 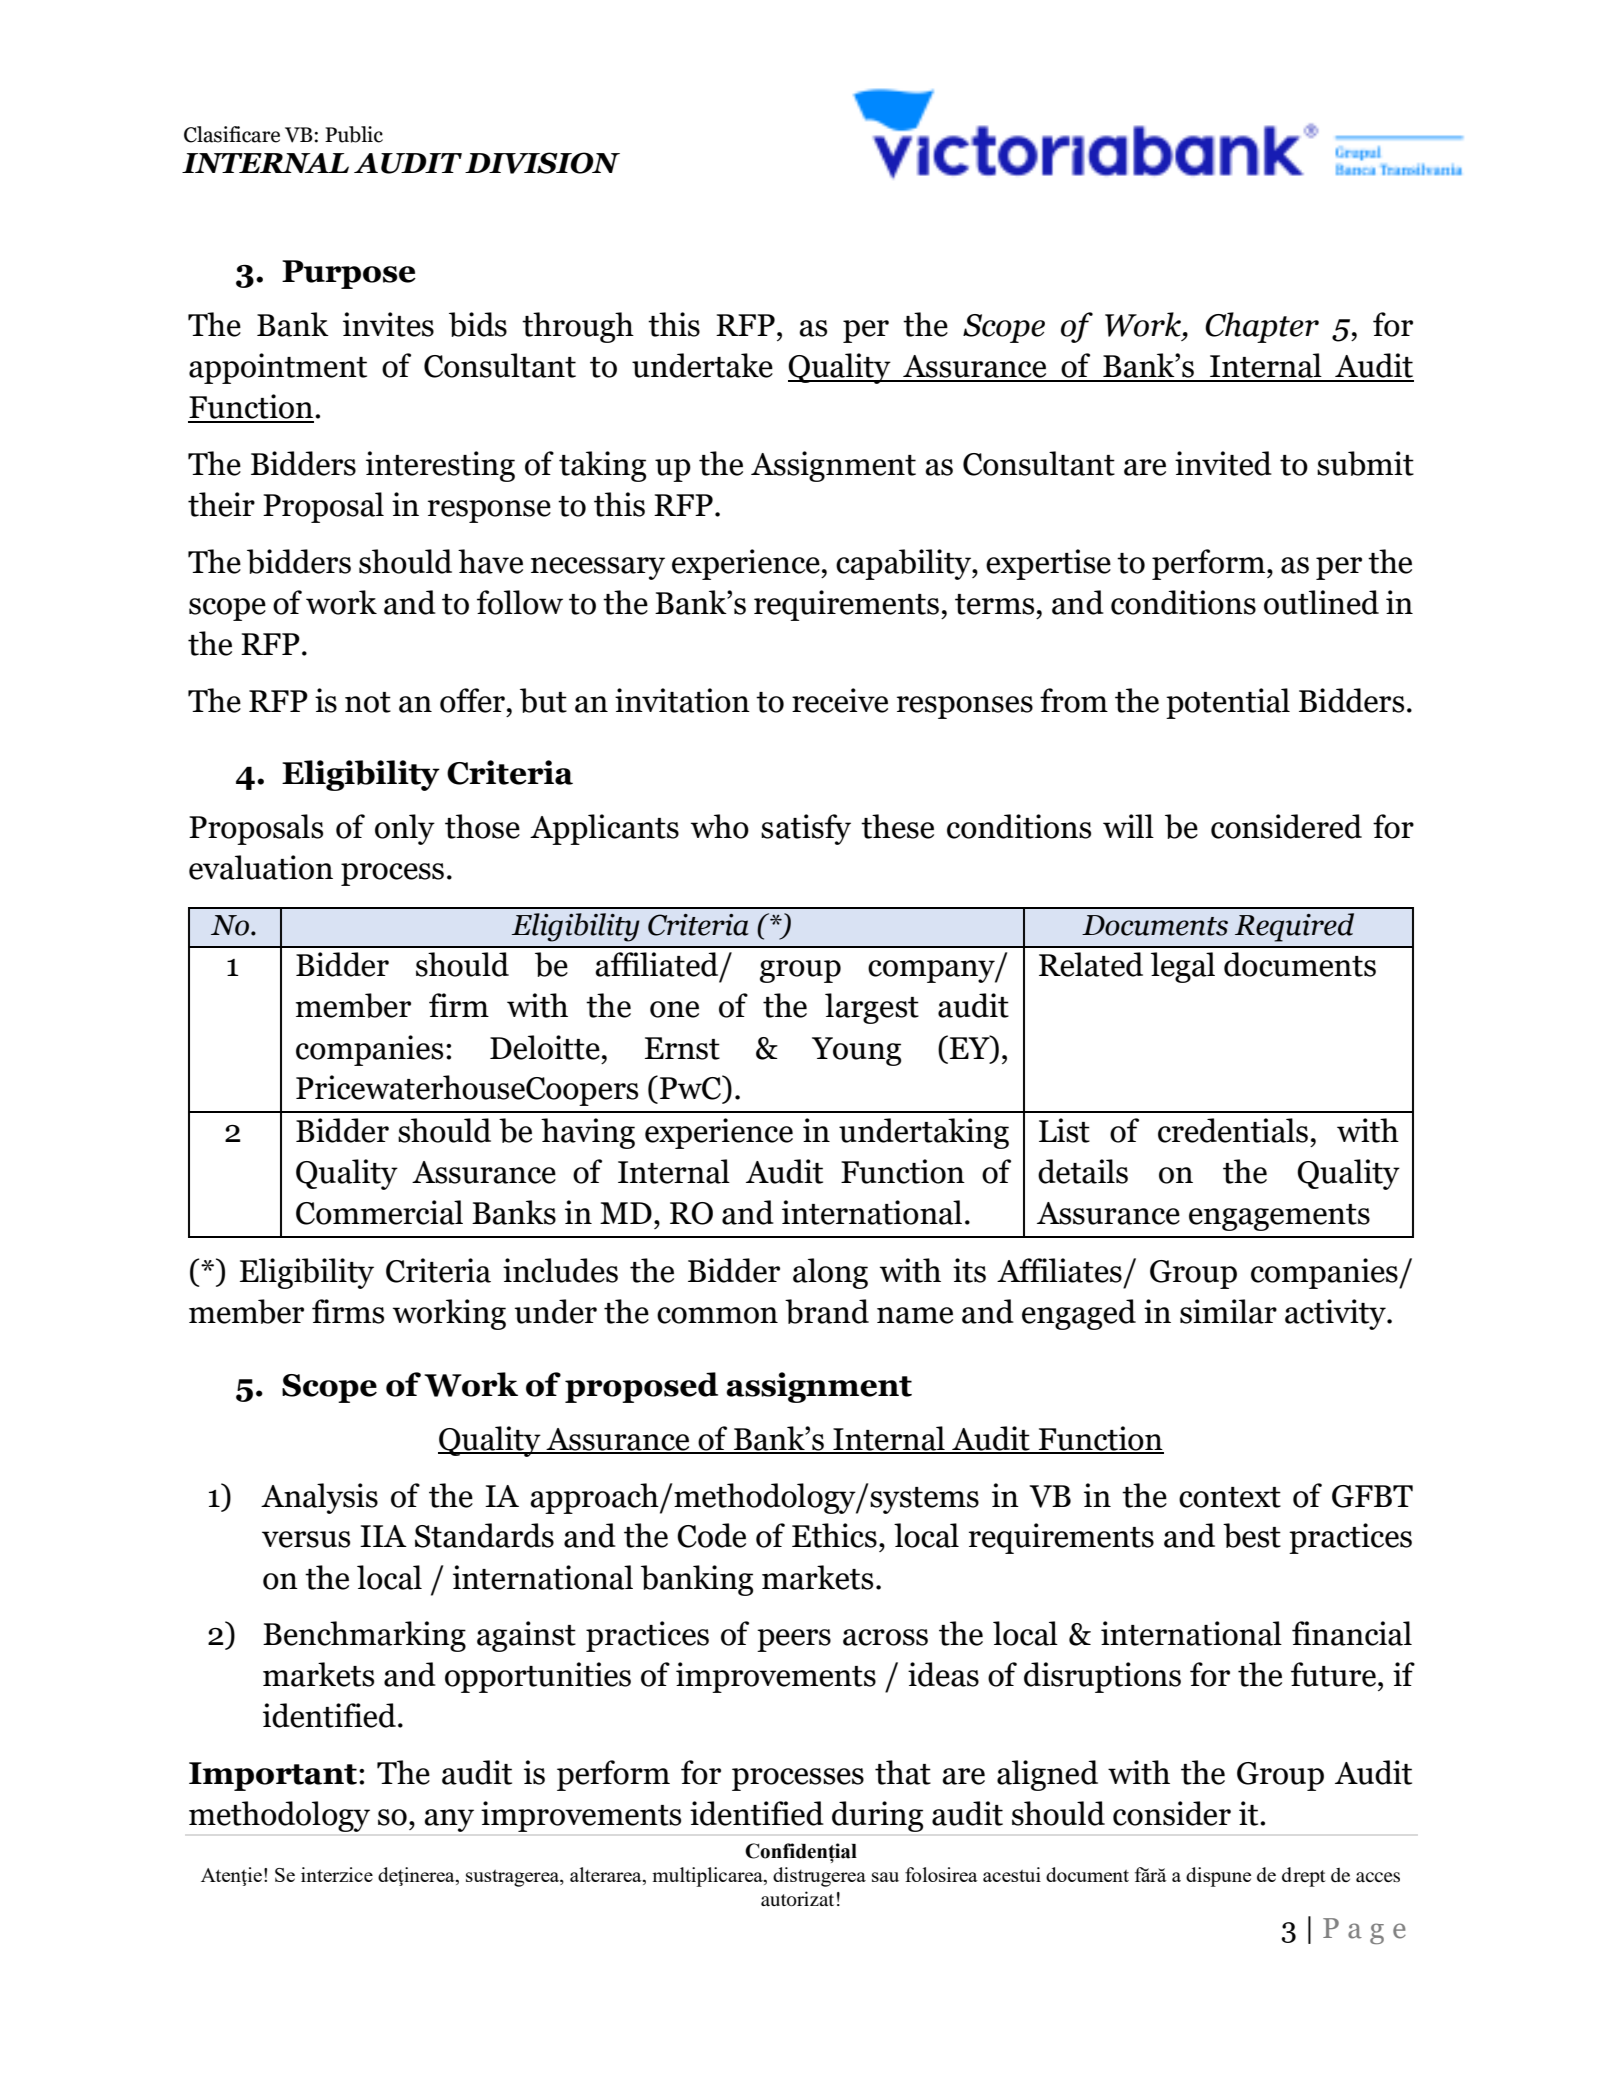 What do you see at coordinates (545, 1047) in the document?
I see `Deloitte` at bounding box center [545, 1047].
